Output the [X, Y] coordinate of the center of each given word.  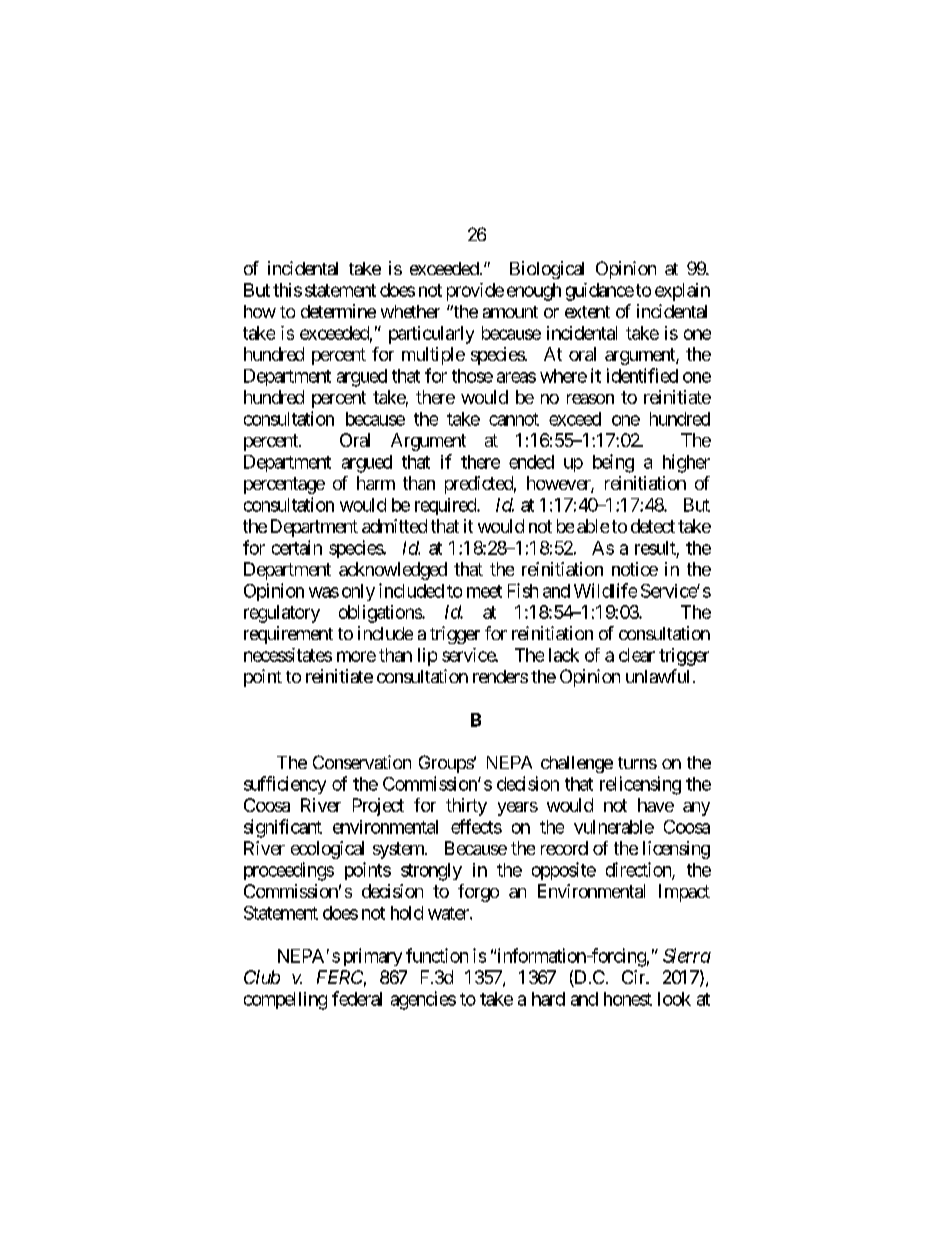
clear [637, 655]
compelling [285, 1001]
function [437, 955]
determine [338, 311]
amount [510, 312]
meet [484, 591]
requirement [288, 635]
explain [682, 292]
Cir [634, 977]
